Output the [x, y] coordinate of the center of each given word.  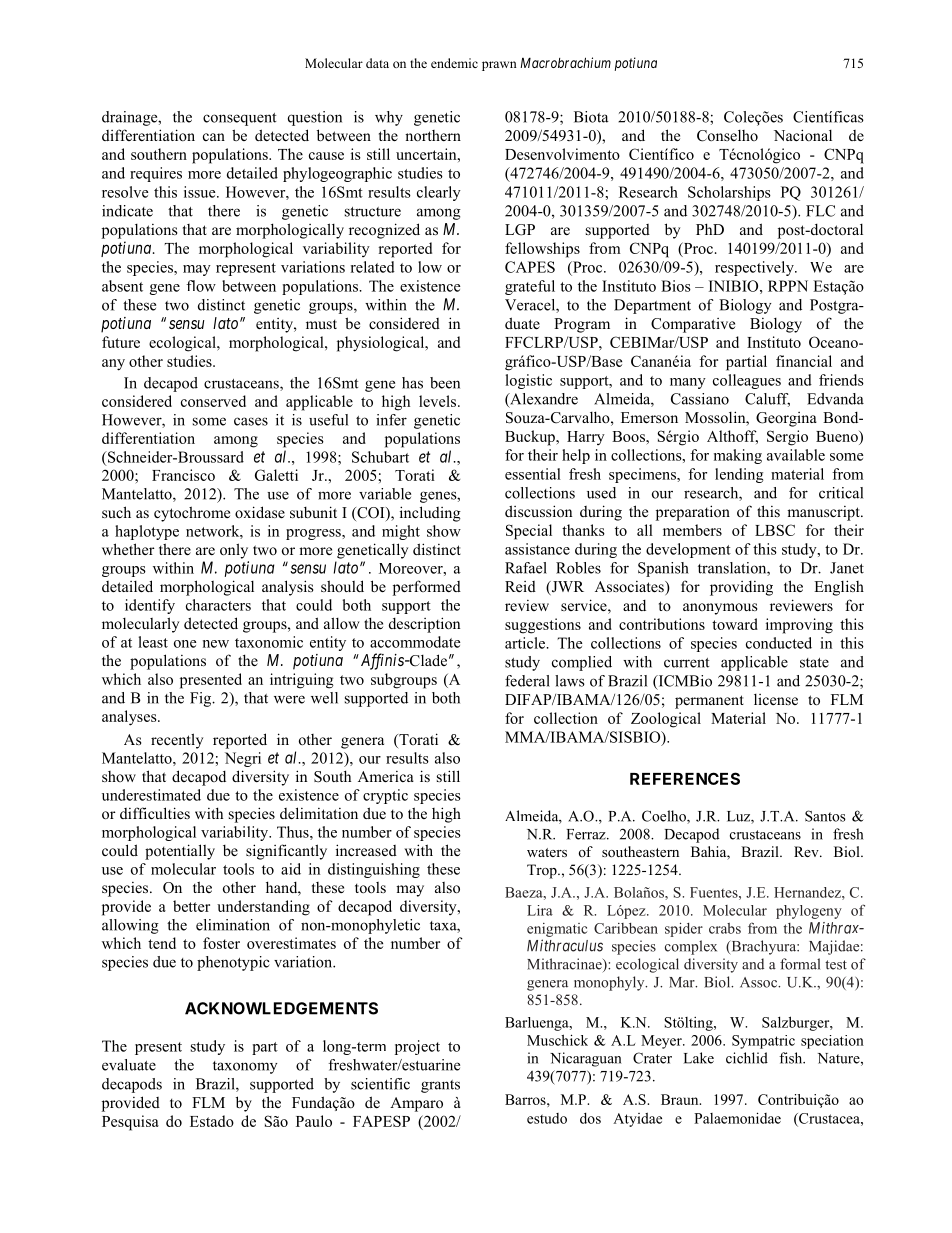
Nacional [803, 135]
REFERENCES [685, 778]
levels [439, 401]
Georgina [786, 419]
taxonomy [245, 1067]
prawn [499, 66]
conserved [213, 401]
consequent [239, 119]
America [386, 776]
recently [177, 741]
